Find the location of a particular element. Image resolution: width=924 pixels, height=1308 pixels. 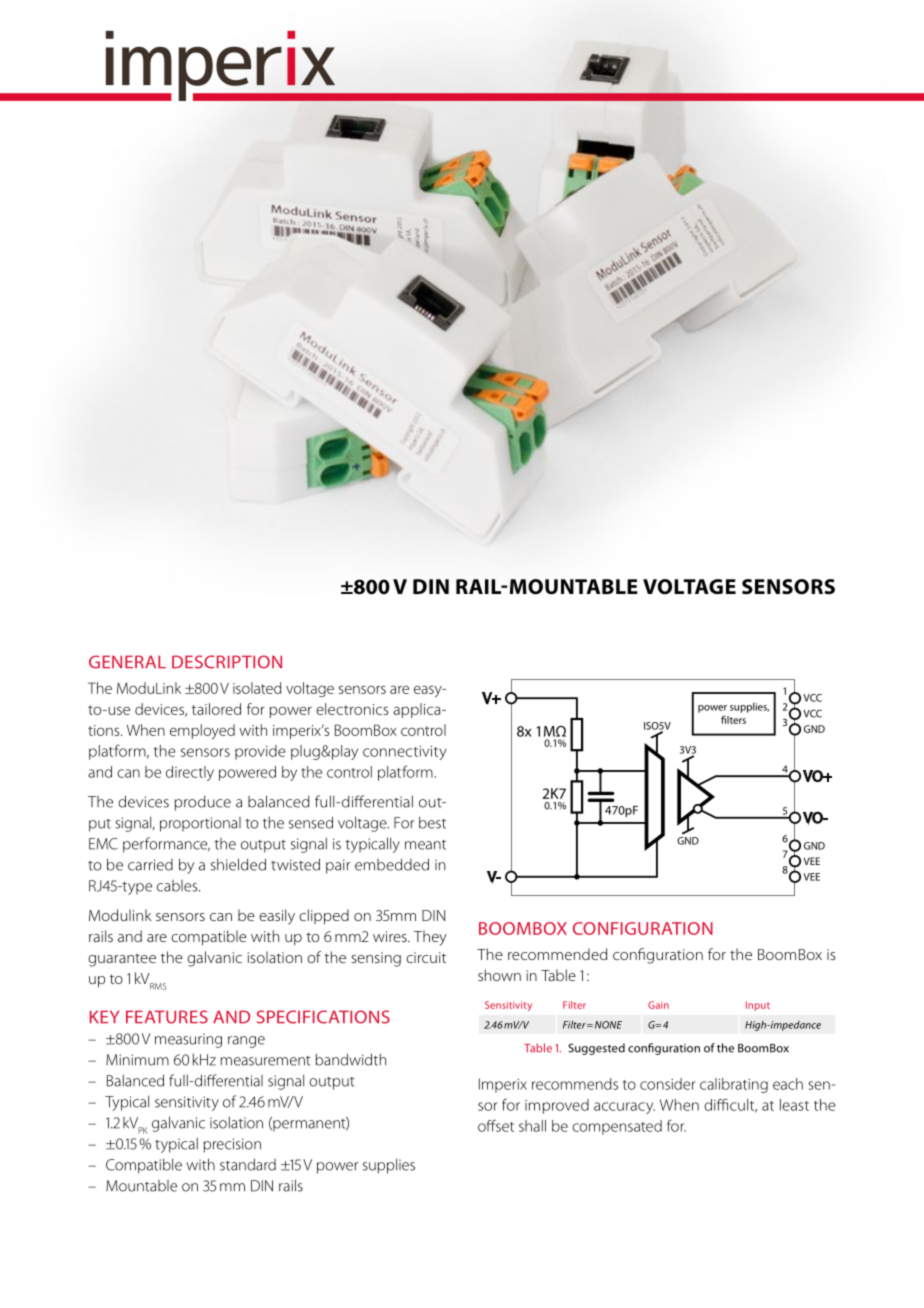

compensated is located at coordinates (617, 1127).
